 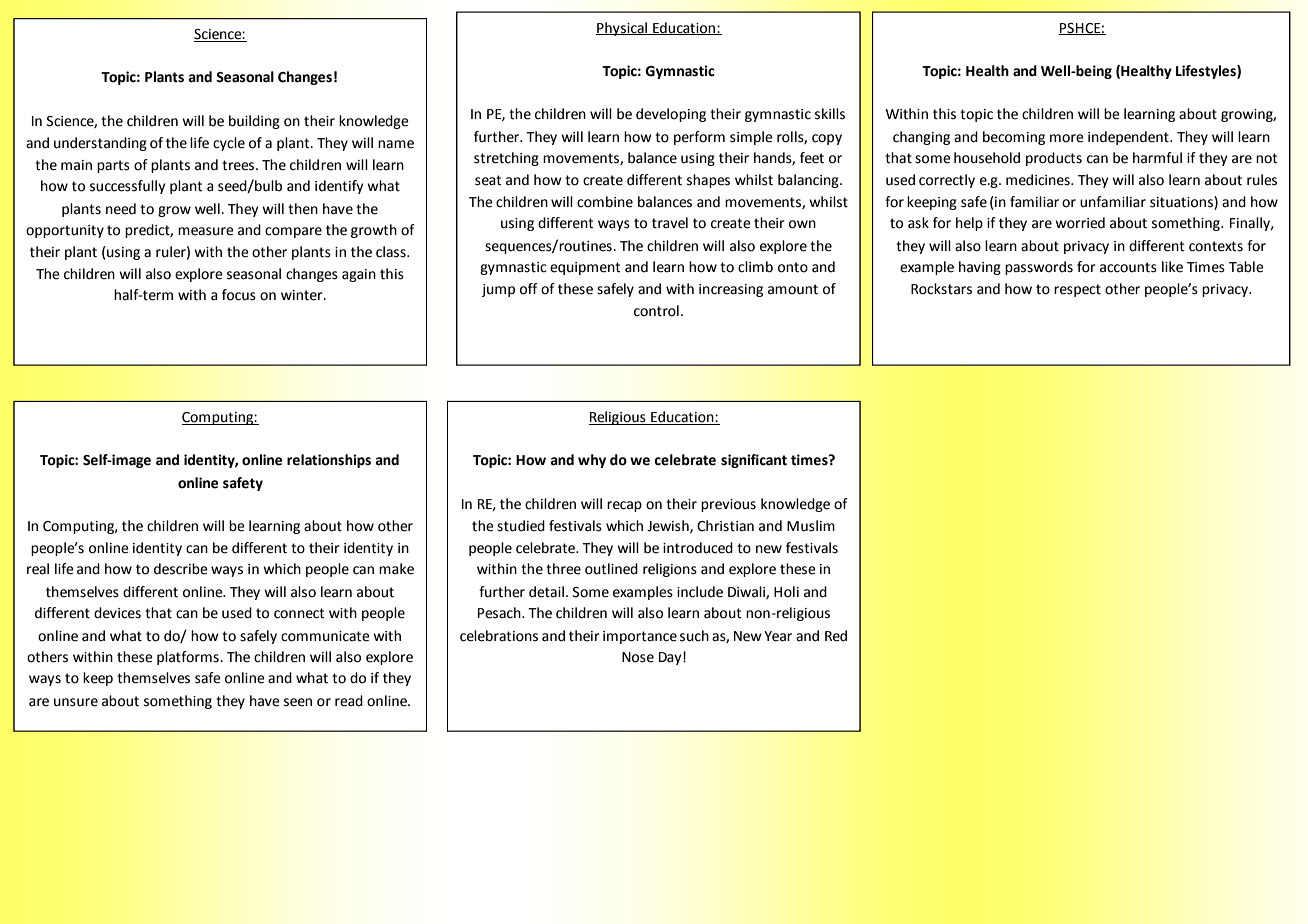 I want to click on focus, so click(x=239, y=295).
